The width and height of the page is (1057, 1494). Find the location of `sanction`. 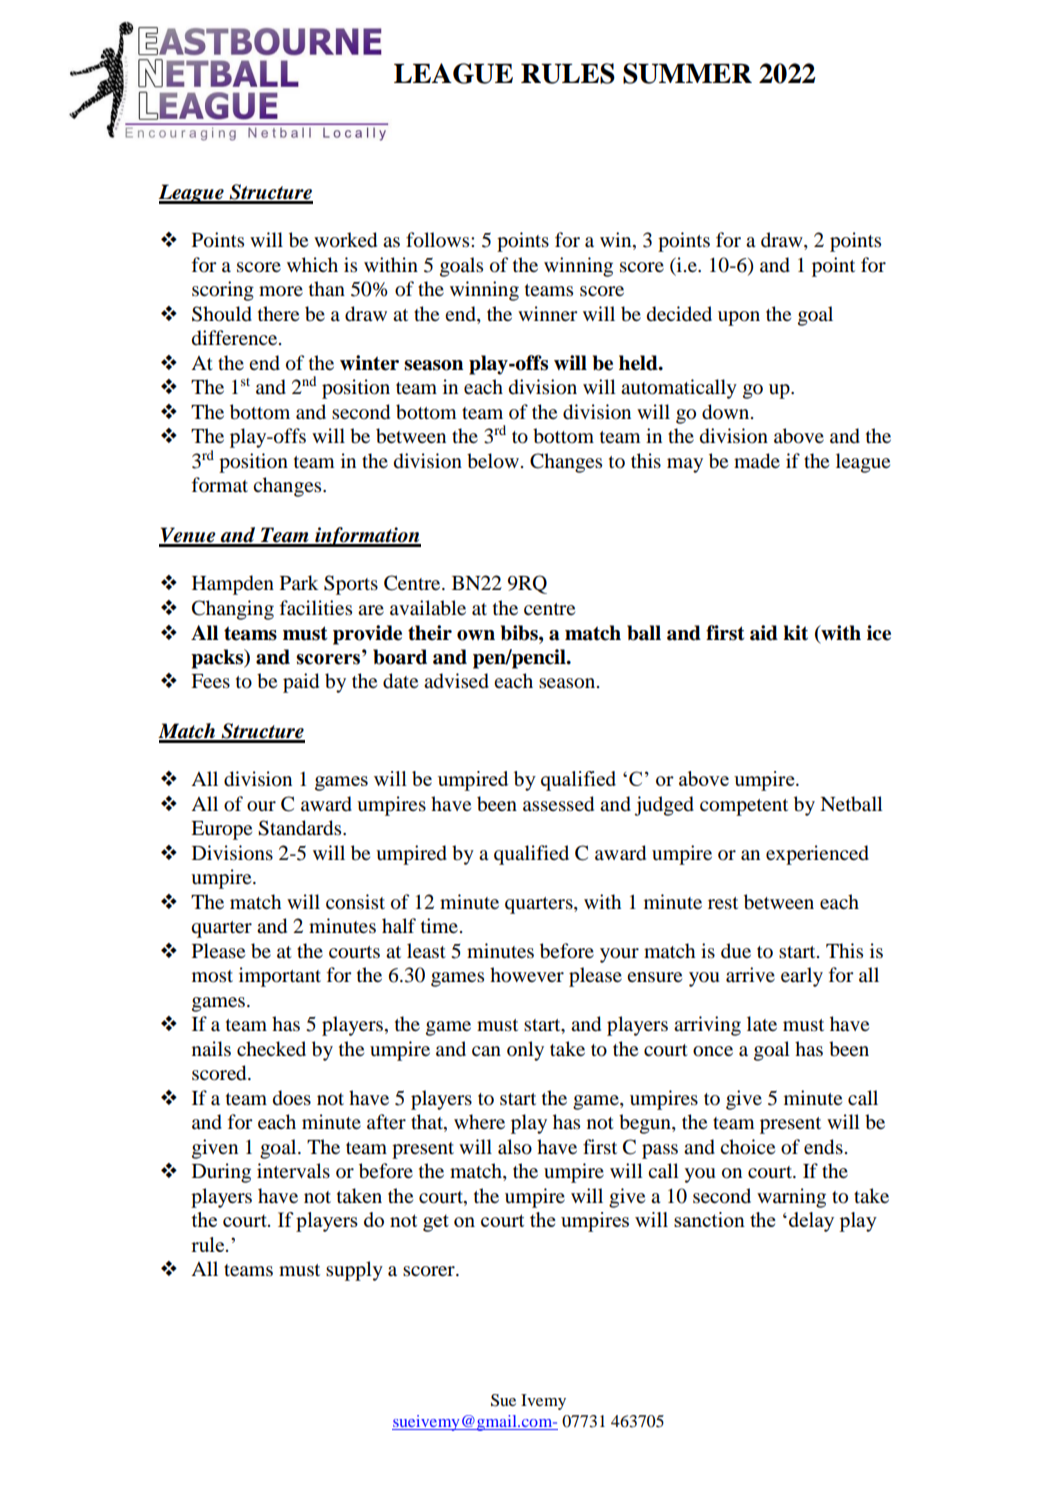

sanction is located at coordinates (709, 1219).
